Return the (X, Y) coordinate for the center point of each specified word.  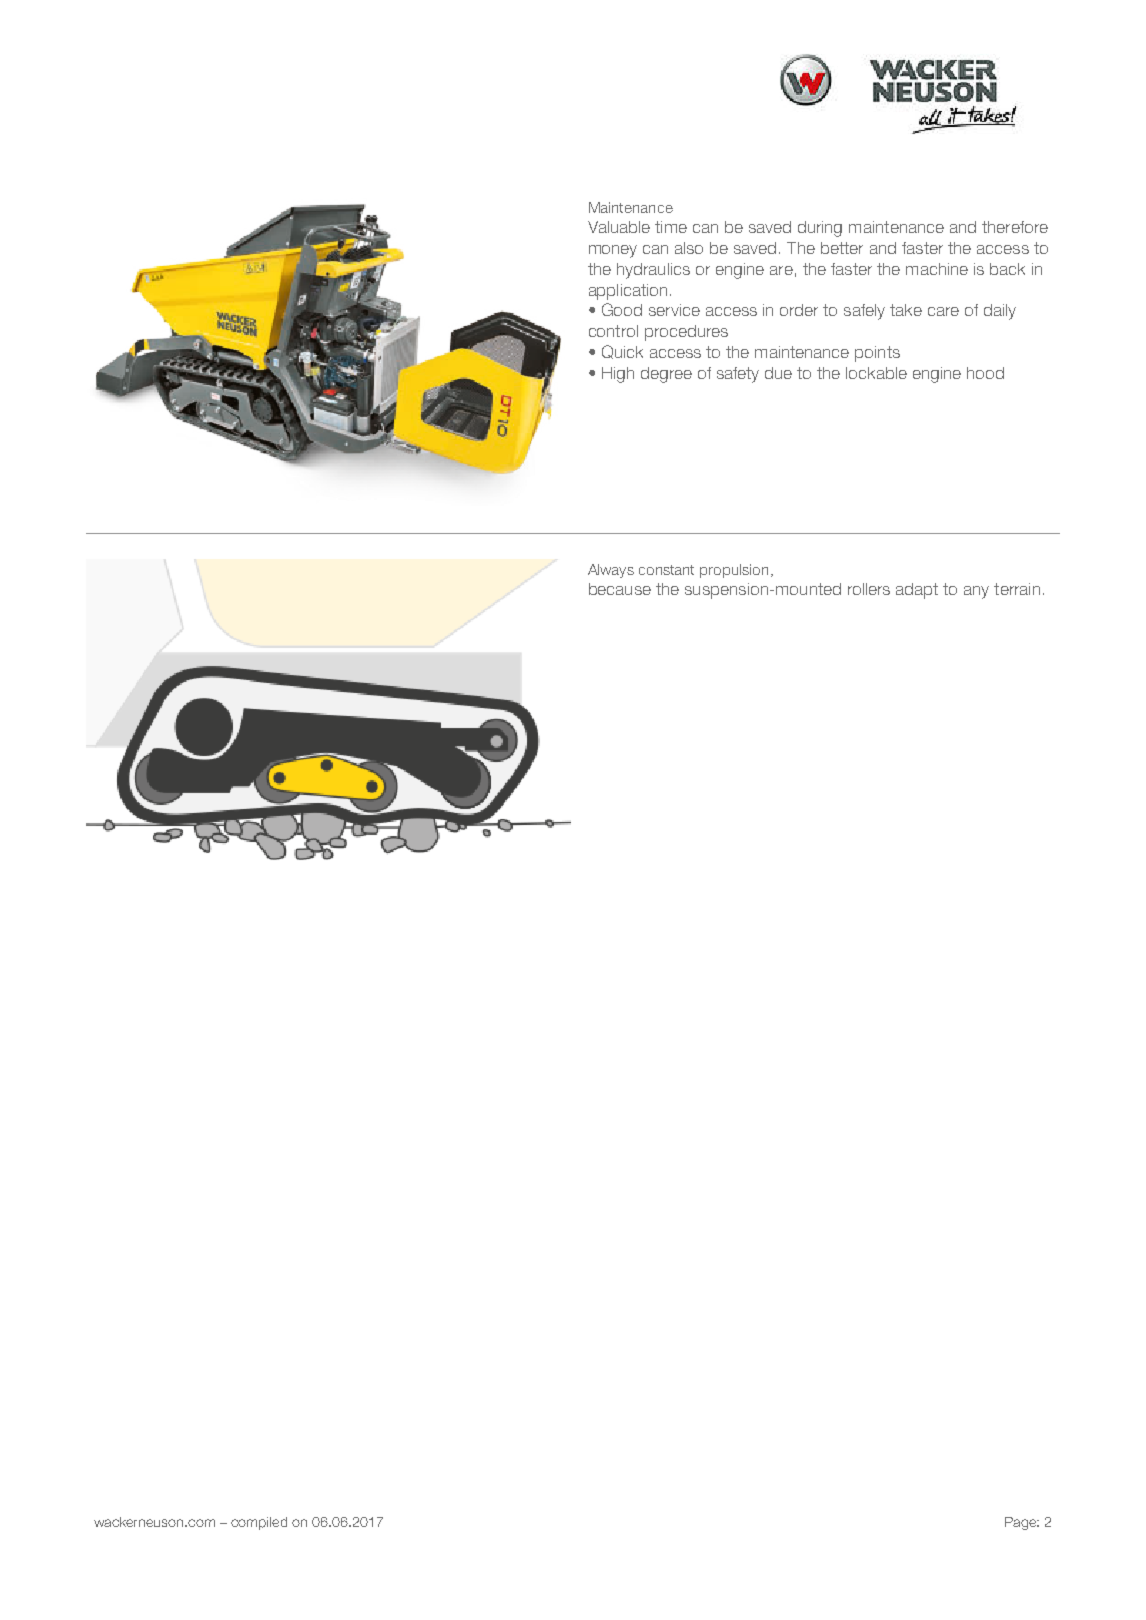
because (620, 589)
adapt (917, 591)
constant (666, 570)
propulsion (734, 571)
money (613, 251)
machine (937, 269)
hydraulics (653, 271)
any (976, 592)
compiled (259, 1523)
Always (611, 571)
